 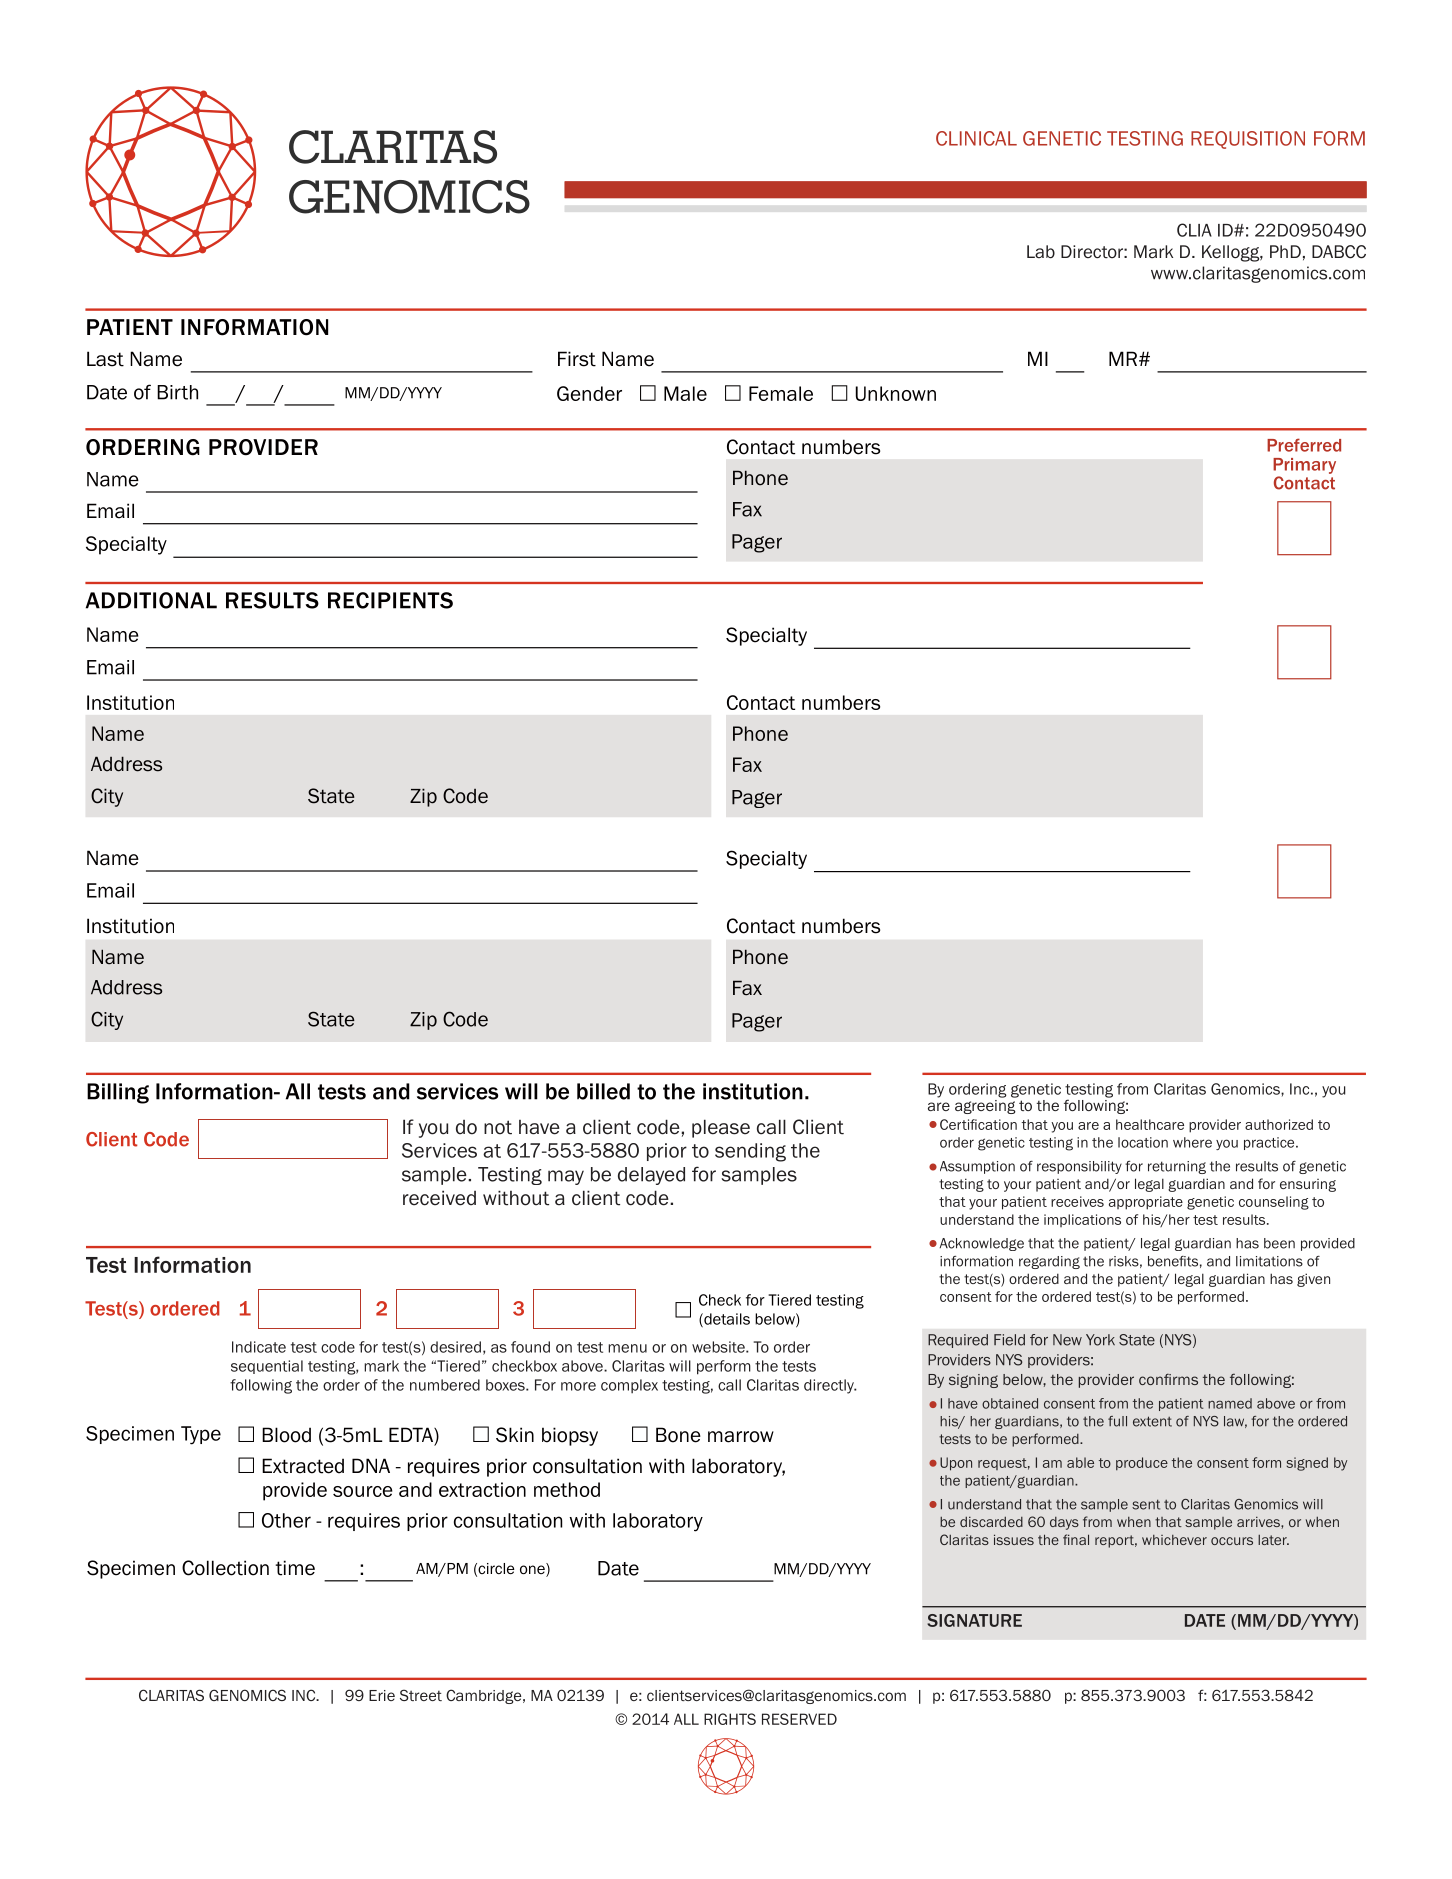 I want to click on RIGHTS, so click(x=730, y=1719).
